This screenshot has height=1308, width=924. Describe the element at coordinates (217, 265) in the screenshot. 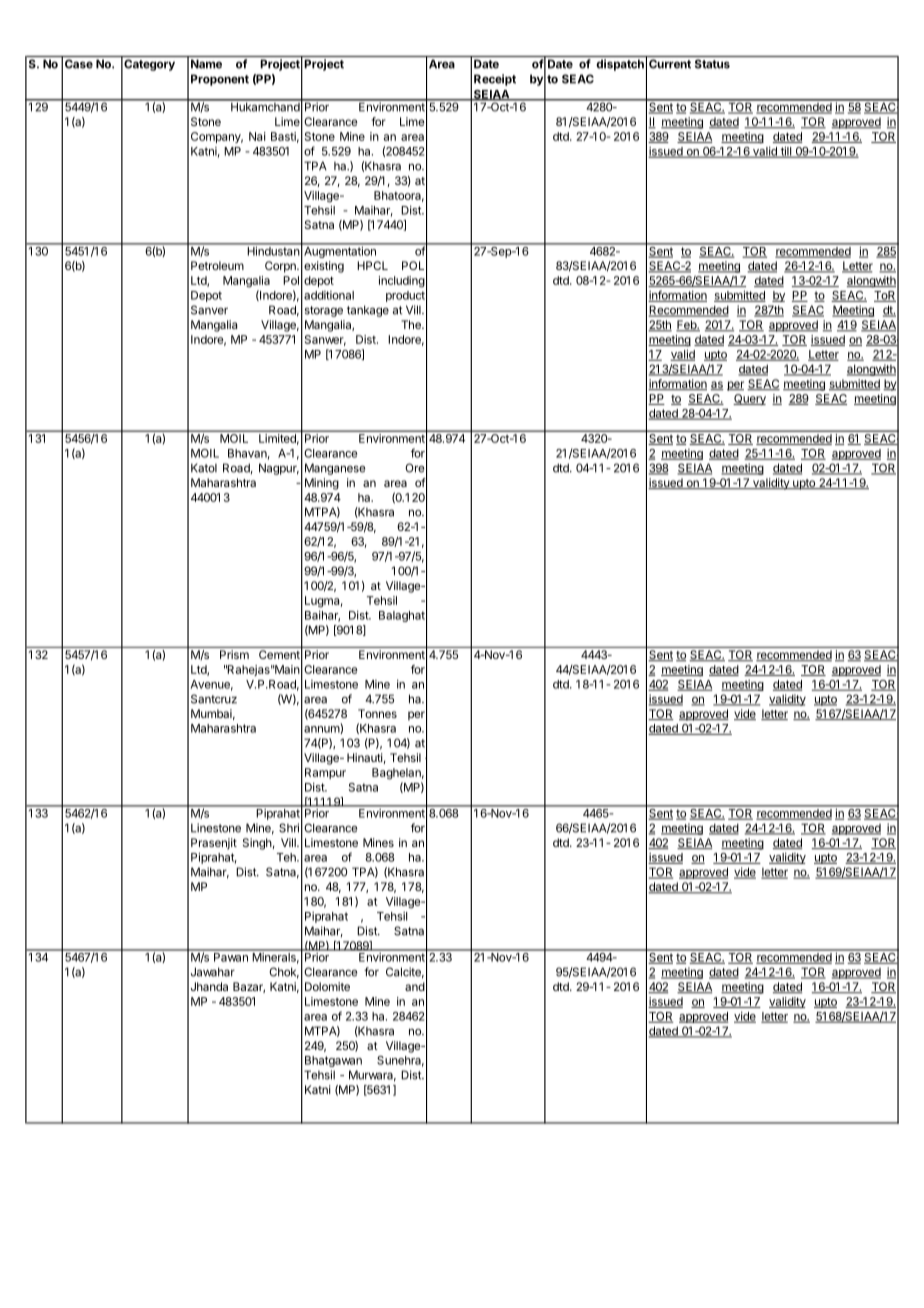

I see `Petroleum` at that location.
